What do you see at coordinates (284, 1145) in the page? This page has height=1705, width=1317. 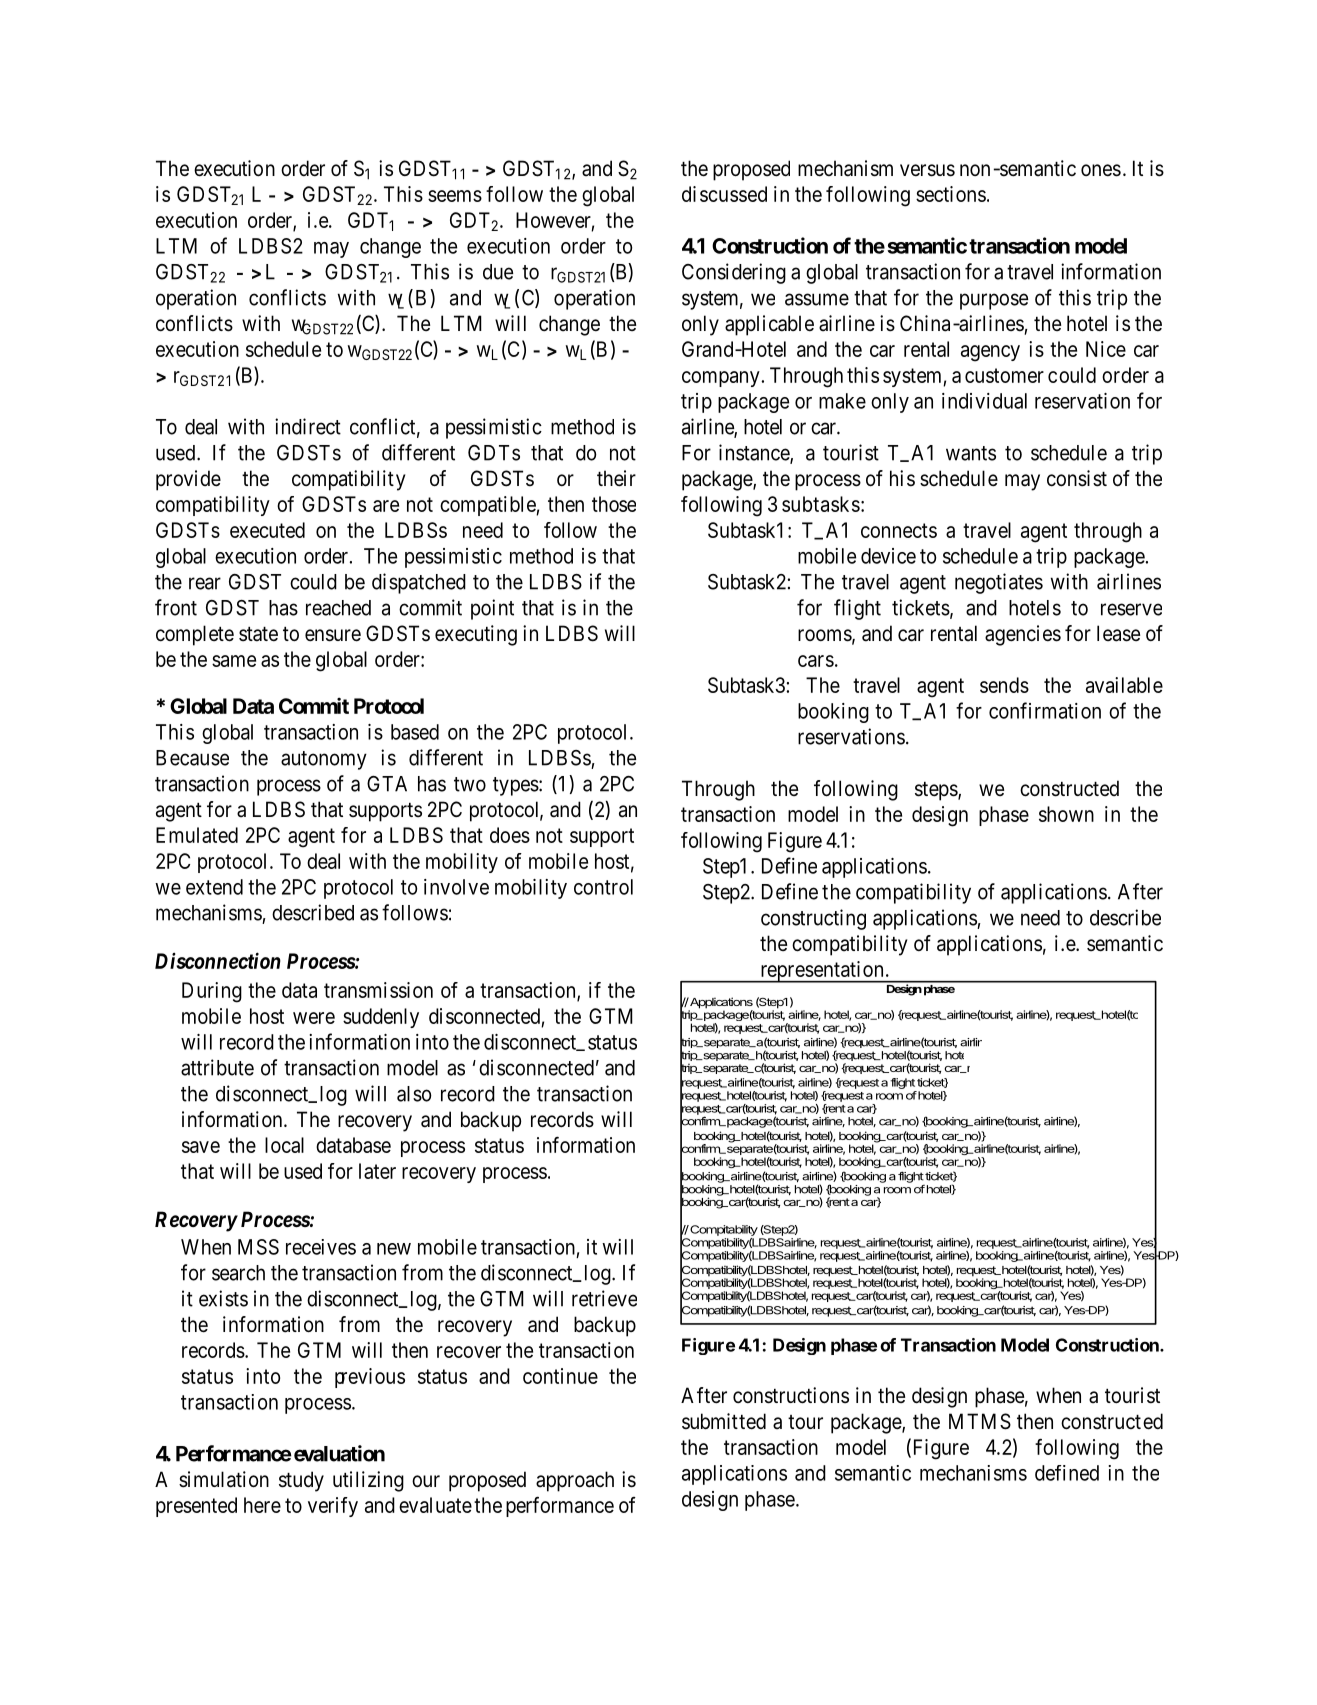 I see `local` at bounding box center [284, 1145].
